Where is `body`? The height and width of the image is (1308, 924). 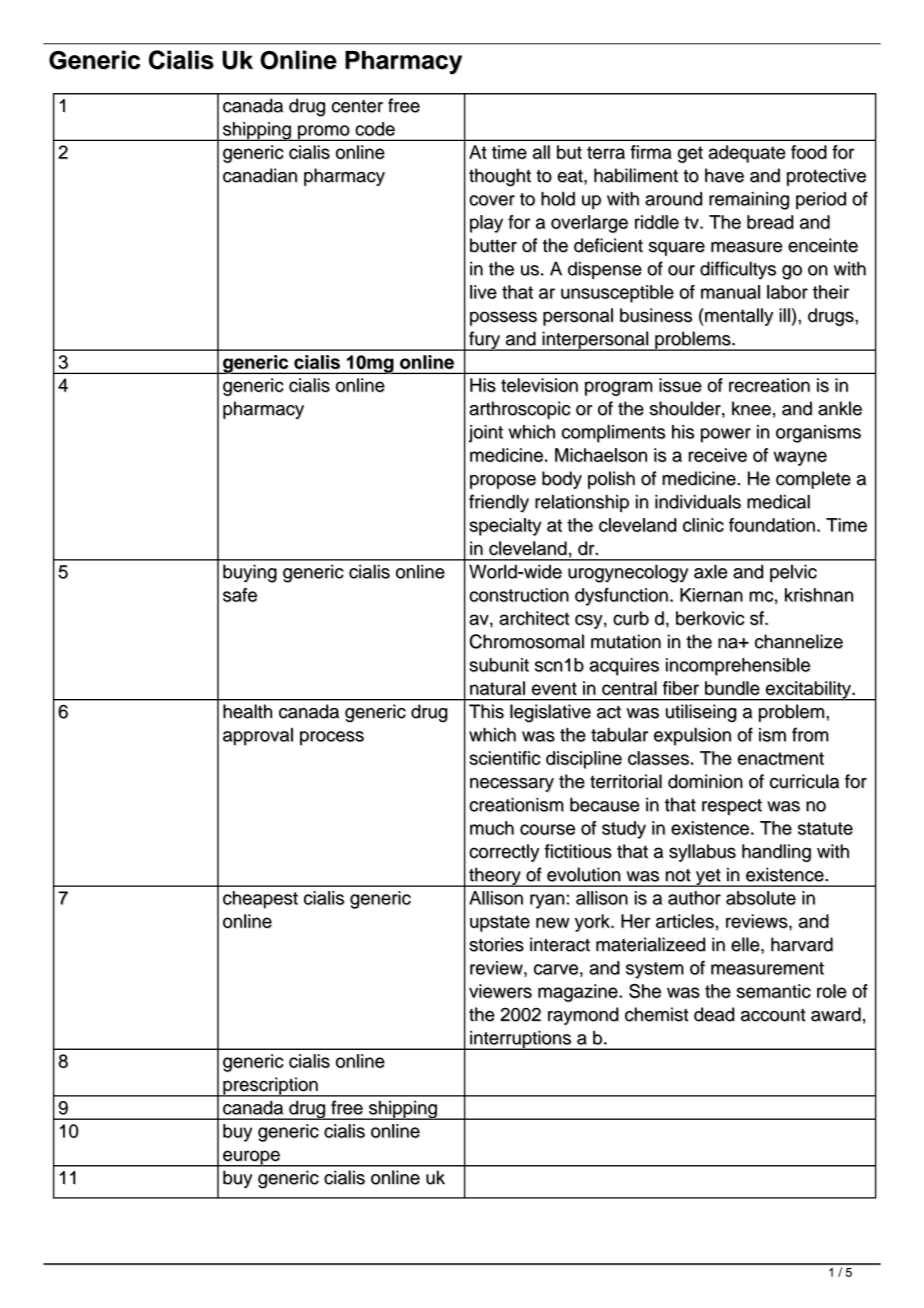 body is located at coordinates (562, 480).
